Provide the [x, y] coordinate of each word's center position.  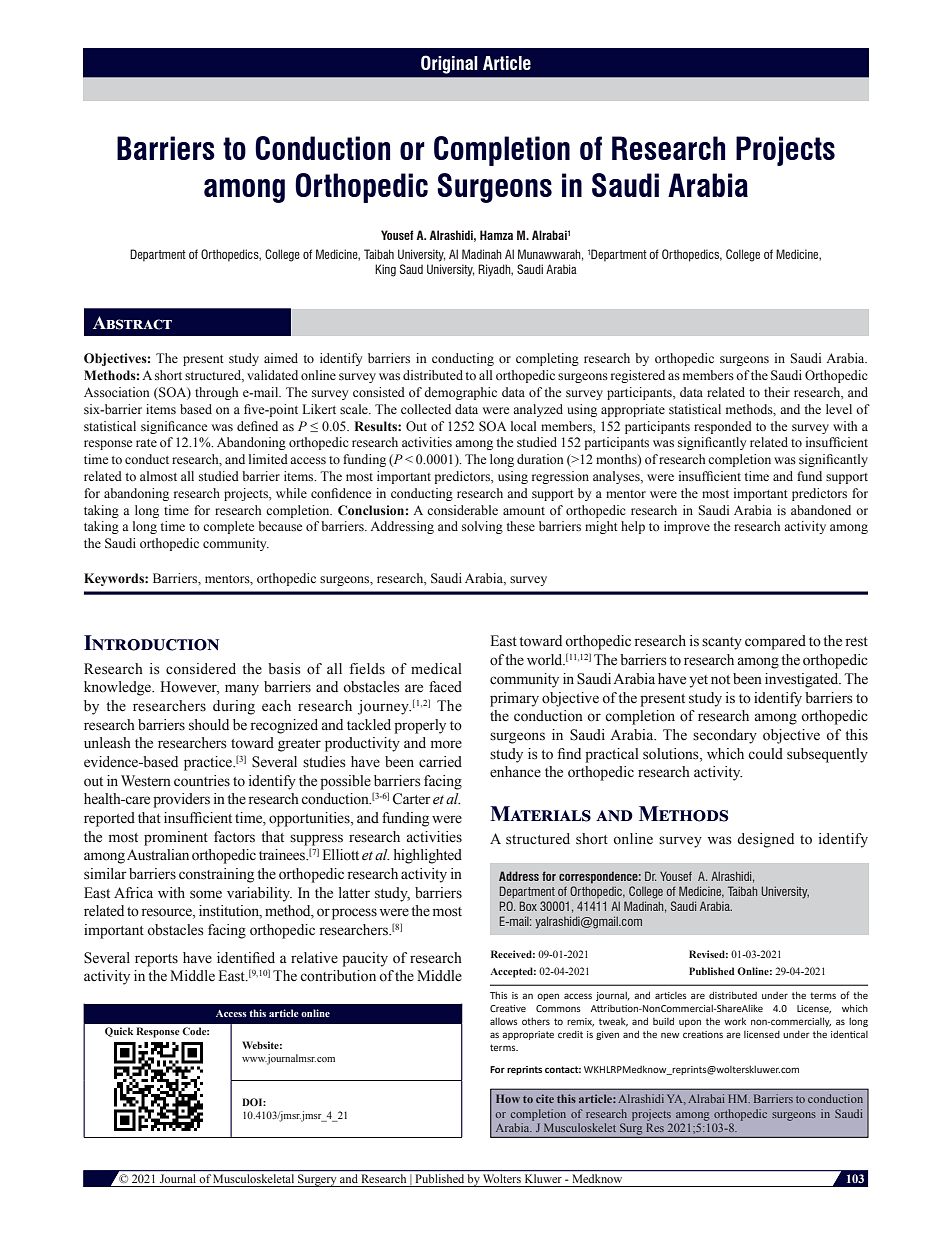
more [446, 744]
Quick [119, 1032]
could [765, 754]
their [777, 392]
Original [449, 64]
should [209, 725]
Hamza [496, 235]
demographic [460, 393]
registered [638, 376]
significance [174, 427]
